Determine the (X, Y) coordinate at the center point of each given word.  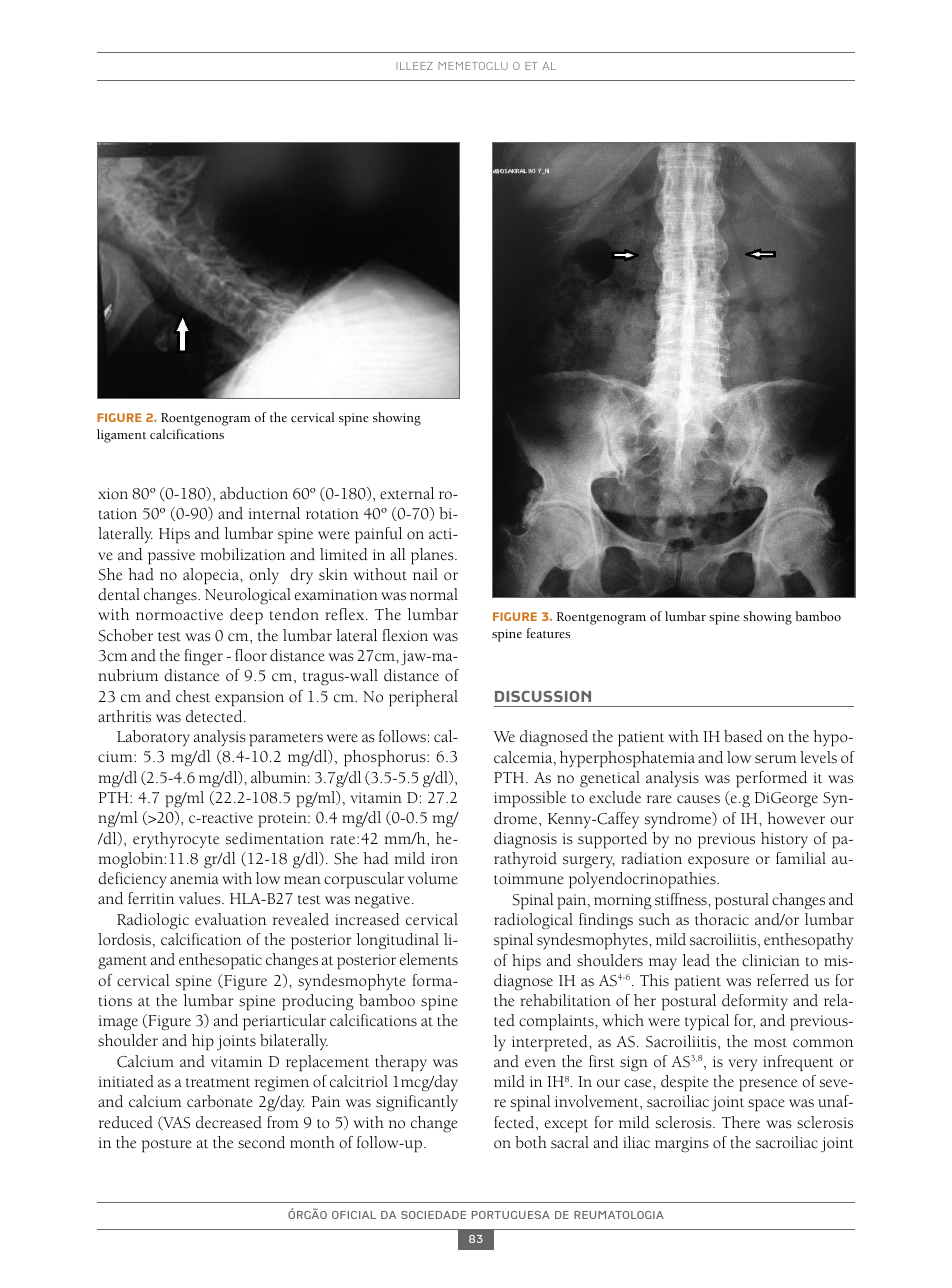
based (743, 736)
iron (444, 859)
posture (167, 1146)
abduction (254, 493)
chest (193, 696)
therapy (401, 1063)
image (118, 1023)
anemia (194, 878)
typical (707, 1022)
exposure (718, 862)
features (548, 633)
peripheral (423, 698)
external (407, 493)
